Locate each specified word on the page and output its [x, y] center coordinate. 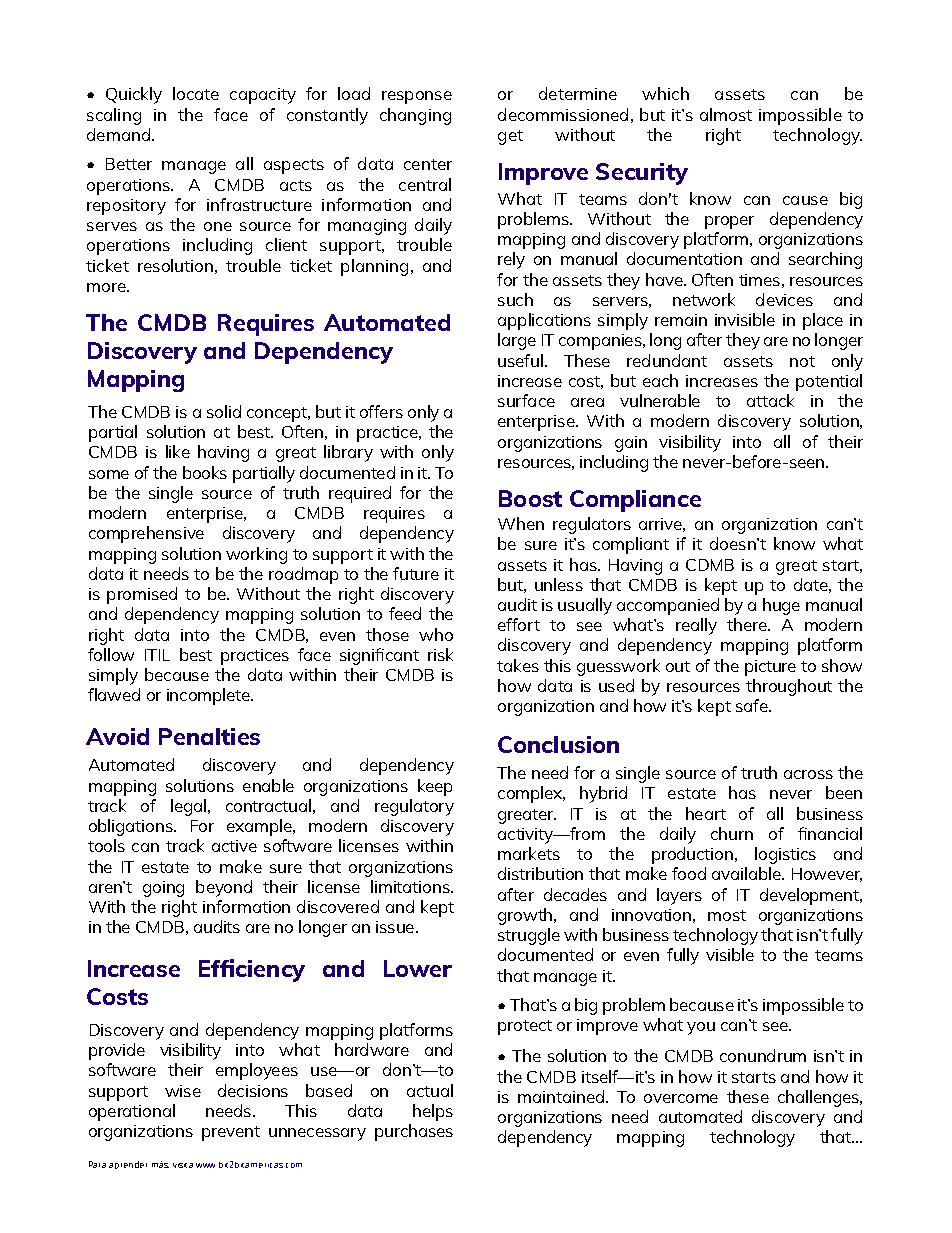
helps [433, 1112]
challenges [820, 1098]
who [436, 634]
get [510, 137]
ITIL [157, 655]
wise [183, 1091]
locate [196, 93]
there [748, 624]
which [665, 93]
